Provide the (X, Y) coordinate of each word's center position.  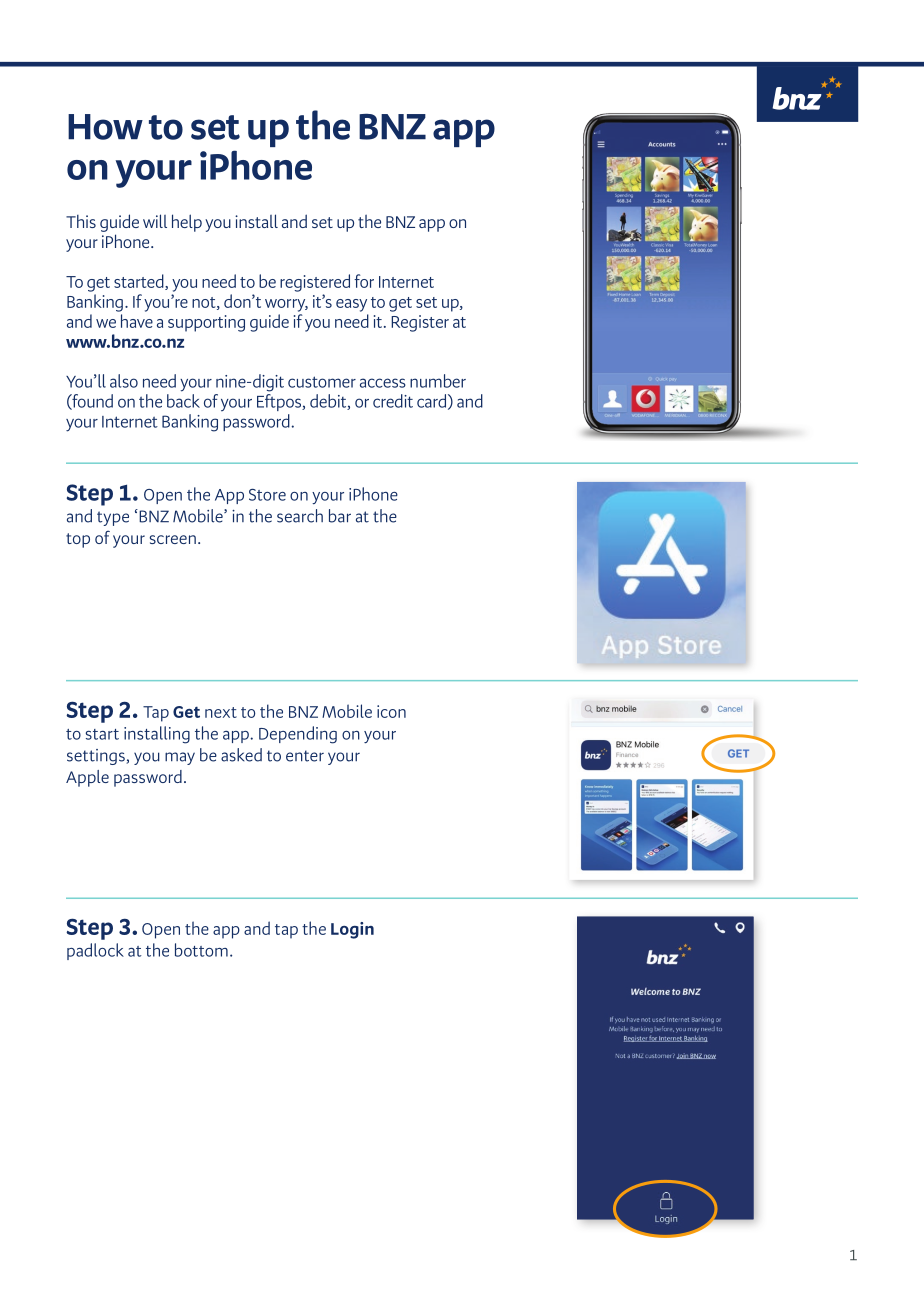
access (383, 383)
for (364, 281)
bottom (201, 950)
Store (267, 495)
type (113, 518)
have (137, 321)
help (187, 223)
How (105, 127)
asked (241, 755)
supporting (206, 323)
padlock (95, 951)
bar (340, 516)
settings (97, 757)
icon (391, 711)
